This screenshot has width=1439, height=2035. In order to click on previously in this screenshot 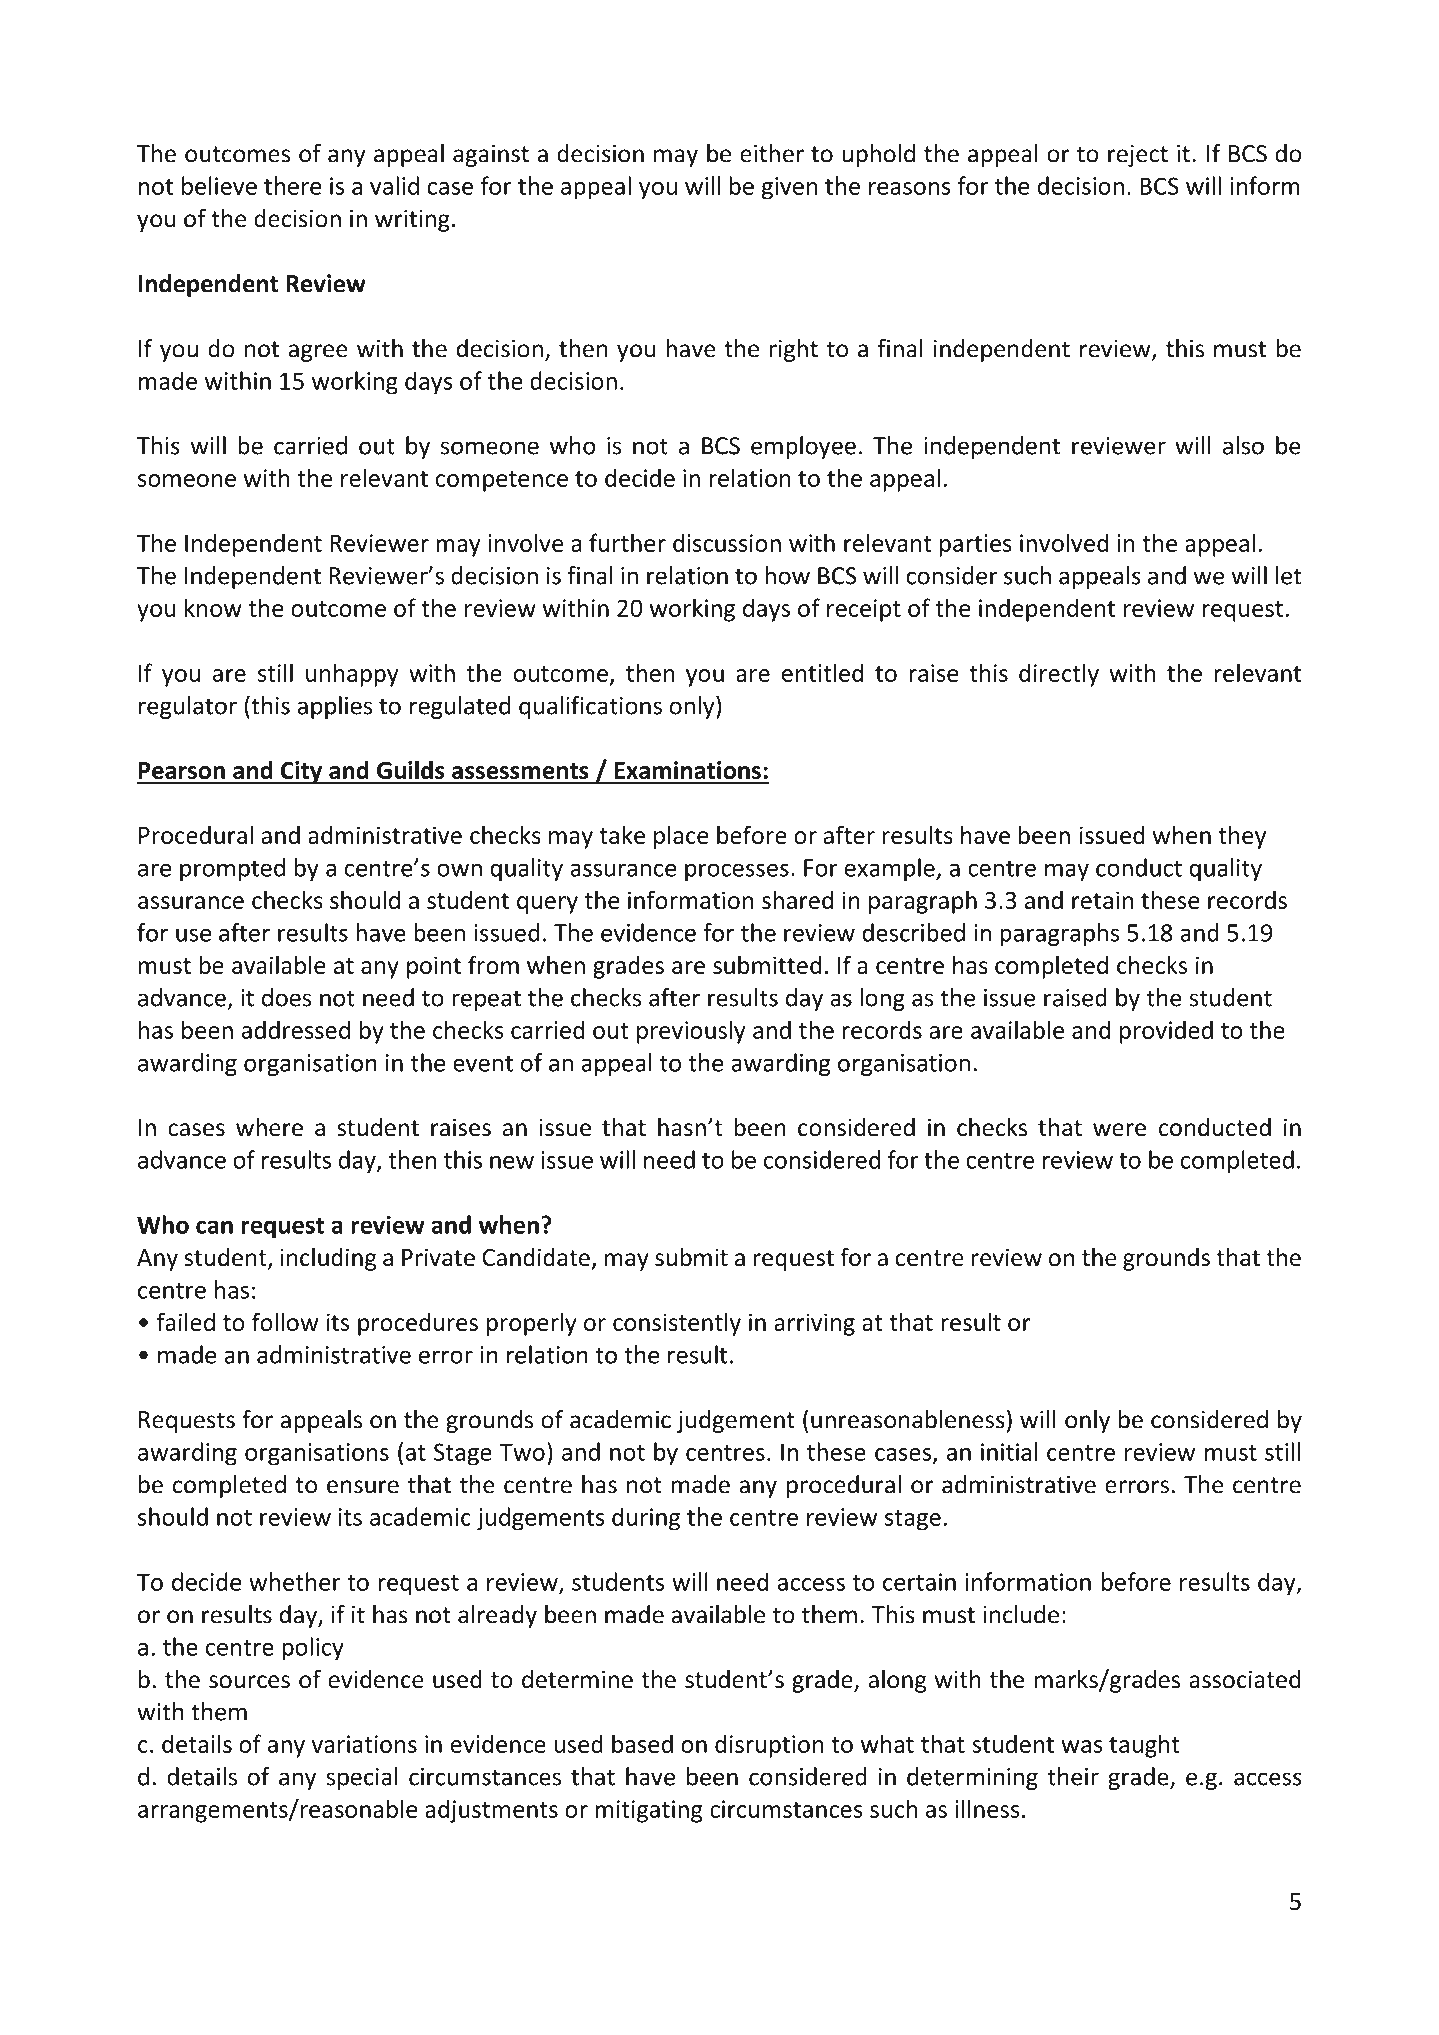, I will do `click(691, 1032)`.
